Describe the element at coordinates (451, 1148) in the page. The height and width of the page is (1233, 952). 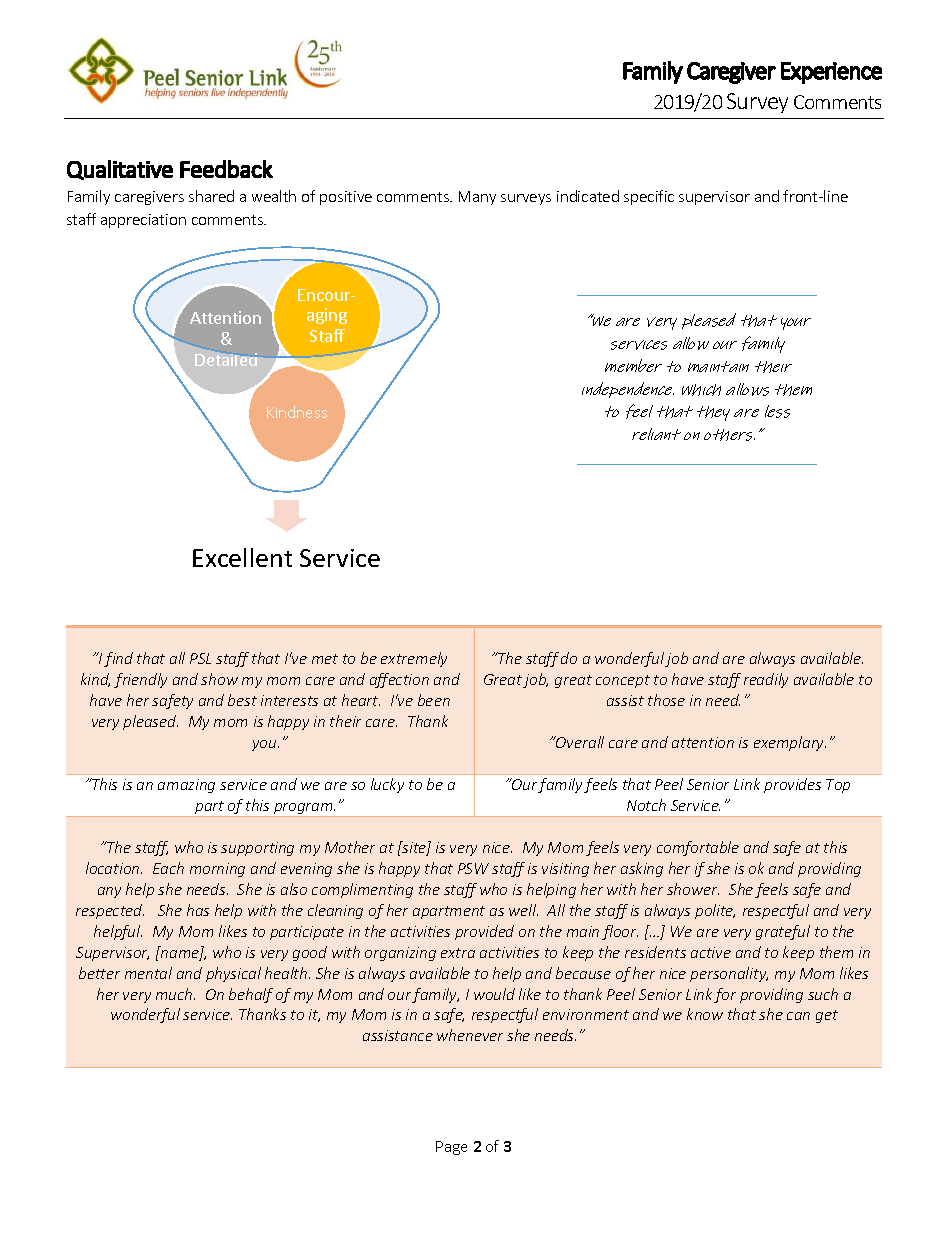
I see `Page` at that location.
